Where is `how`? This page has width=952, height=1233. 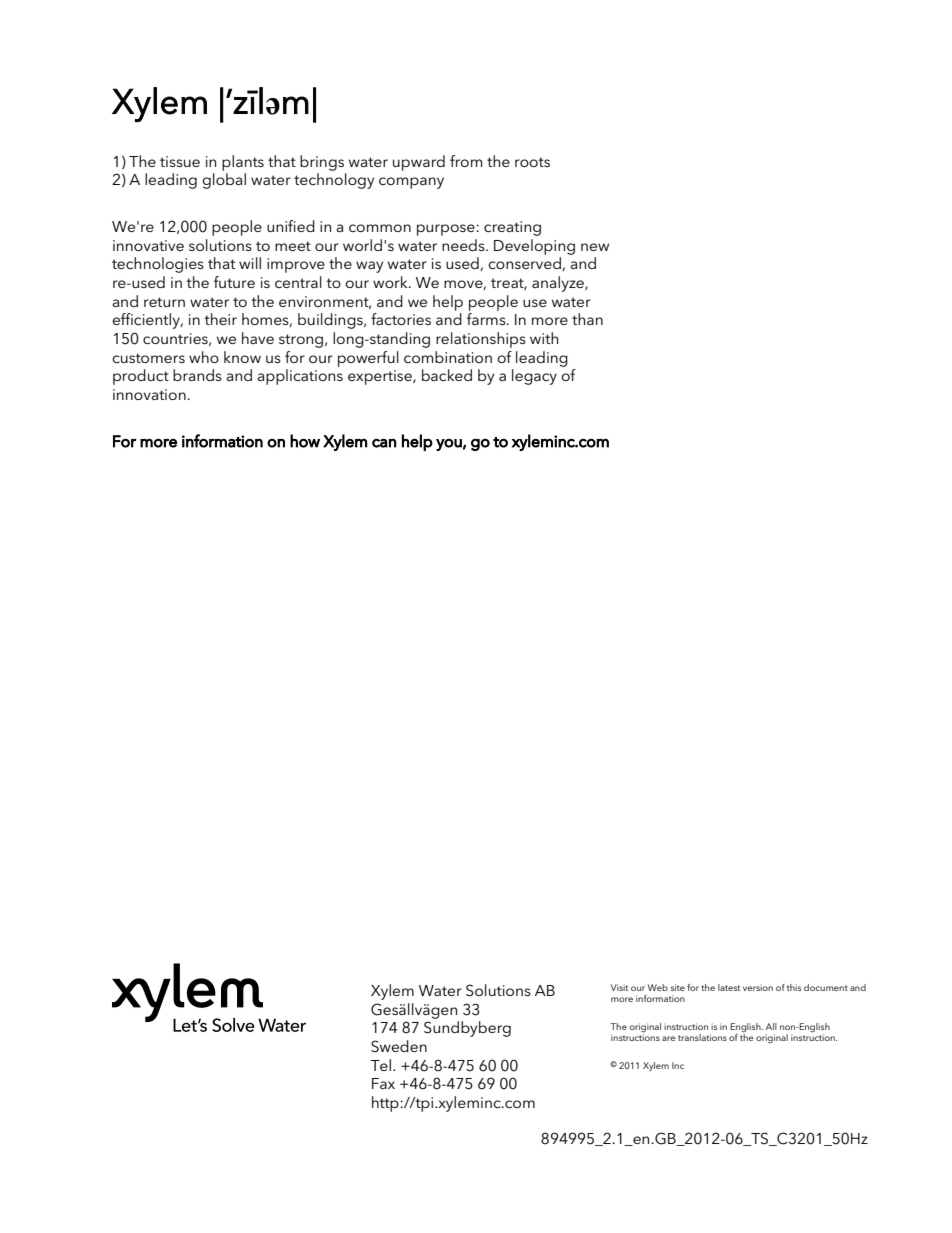
how is located at coordinates (305, 441).
